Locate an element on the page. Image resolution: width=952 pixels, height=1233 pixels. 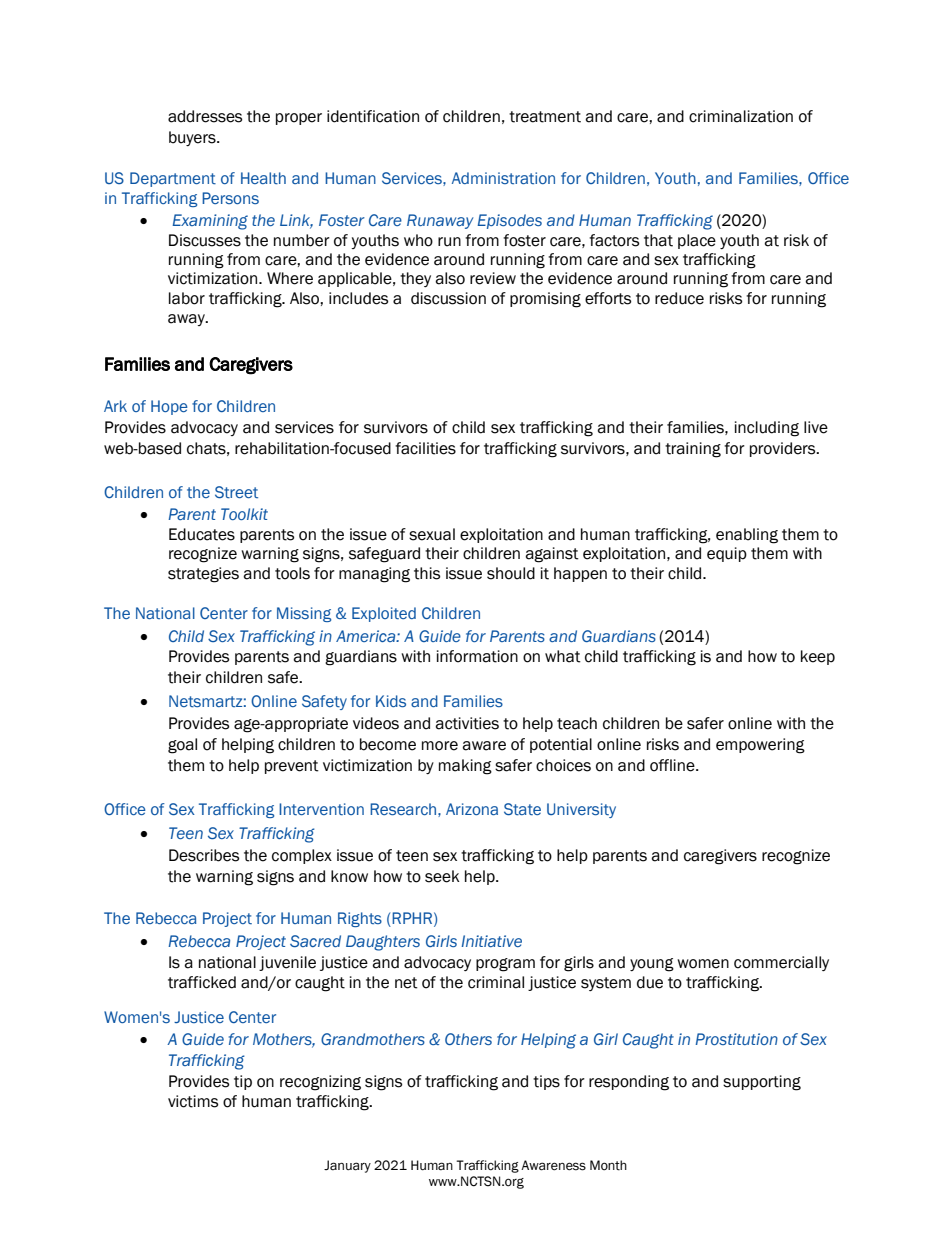
place is located at coordinates (697, 241).
